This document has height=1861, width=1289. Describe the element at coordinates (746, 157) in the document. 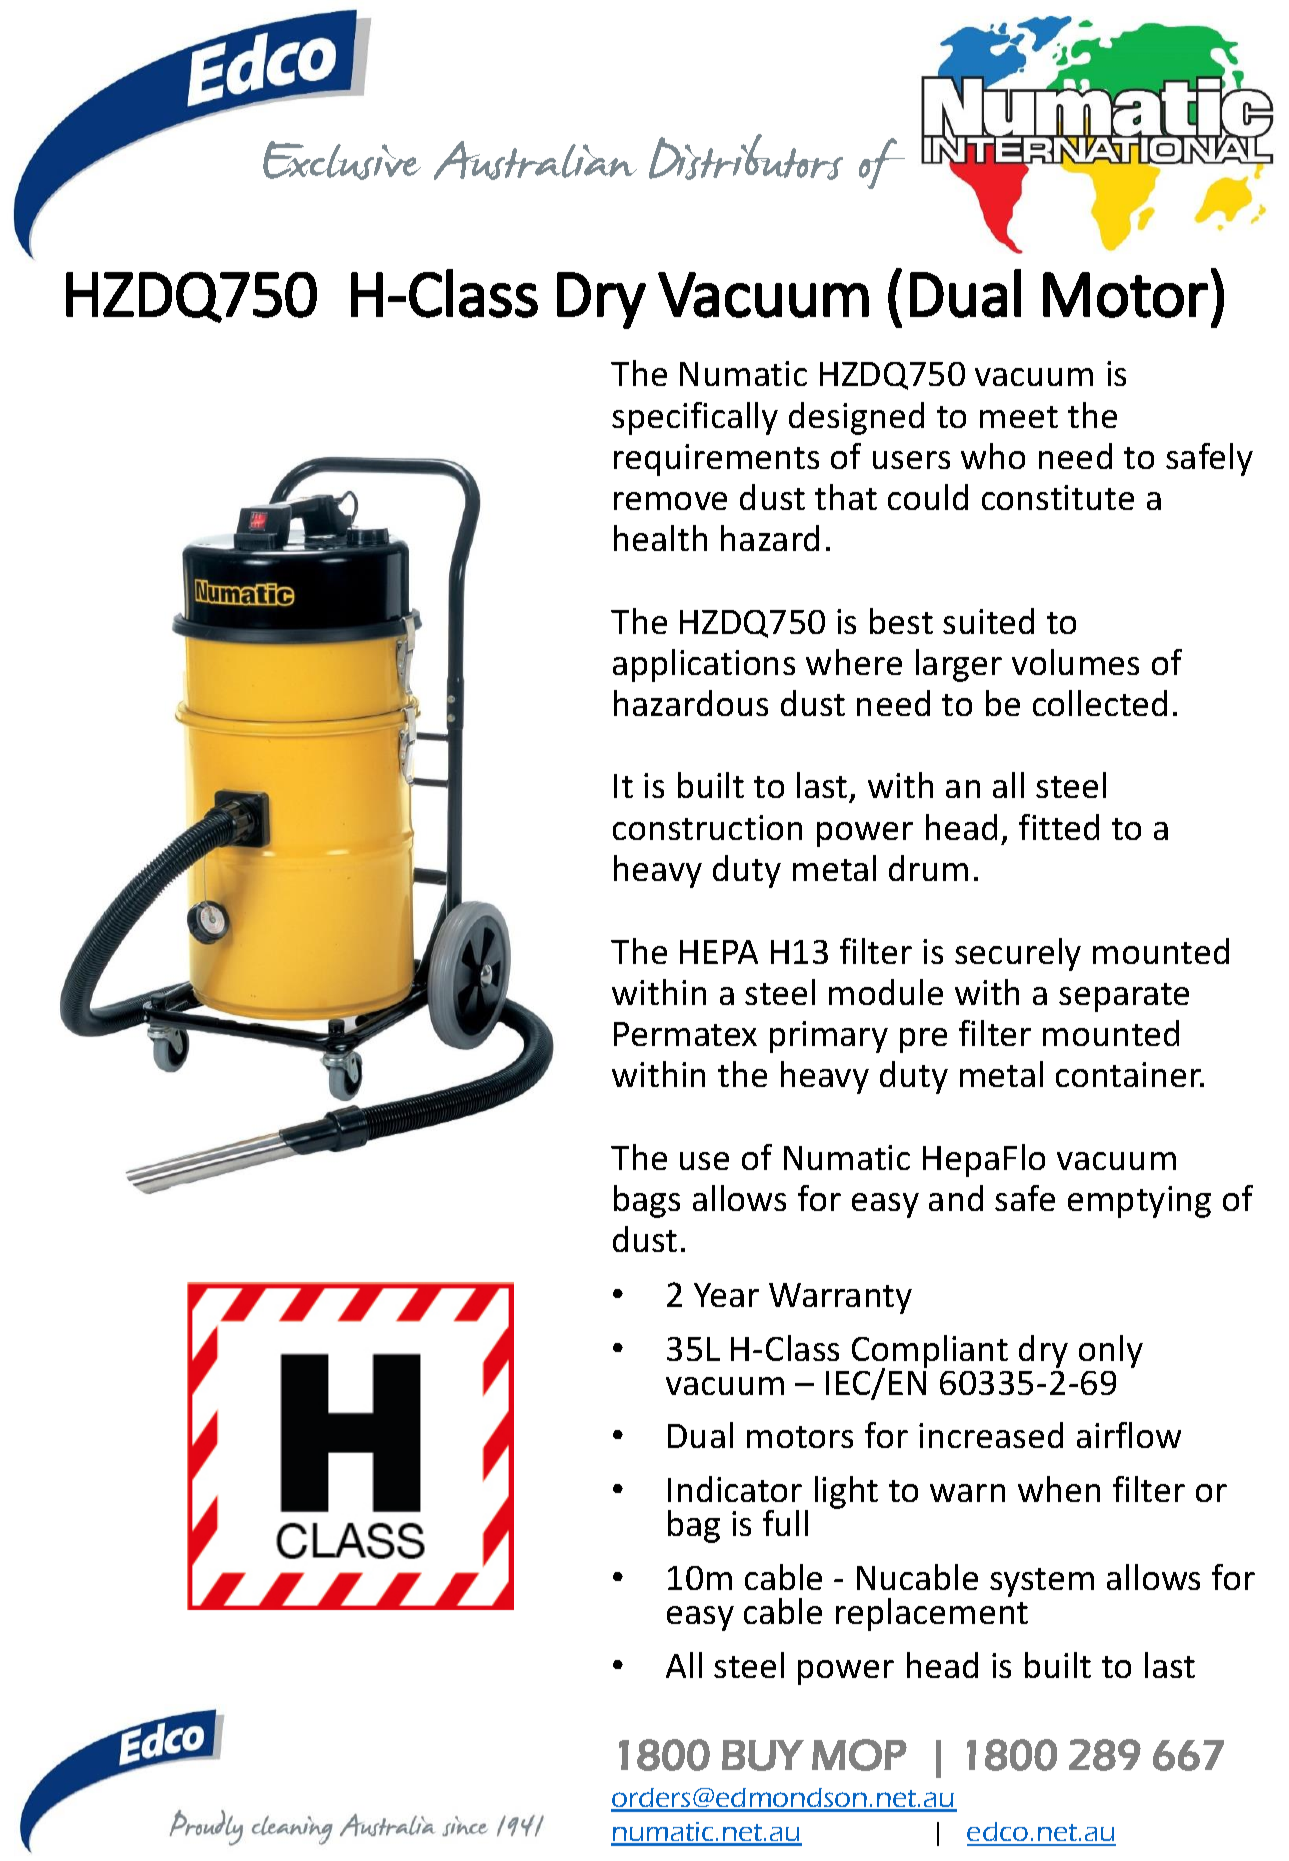

I see `Distributors` at that location.
